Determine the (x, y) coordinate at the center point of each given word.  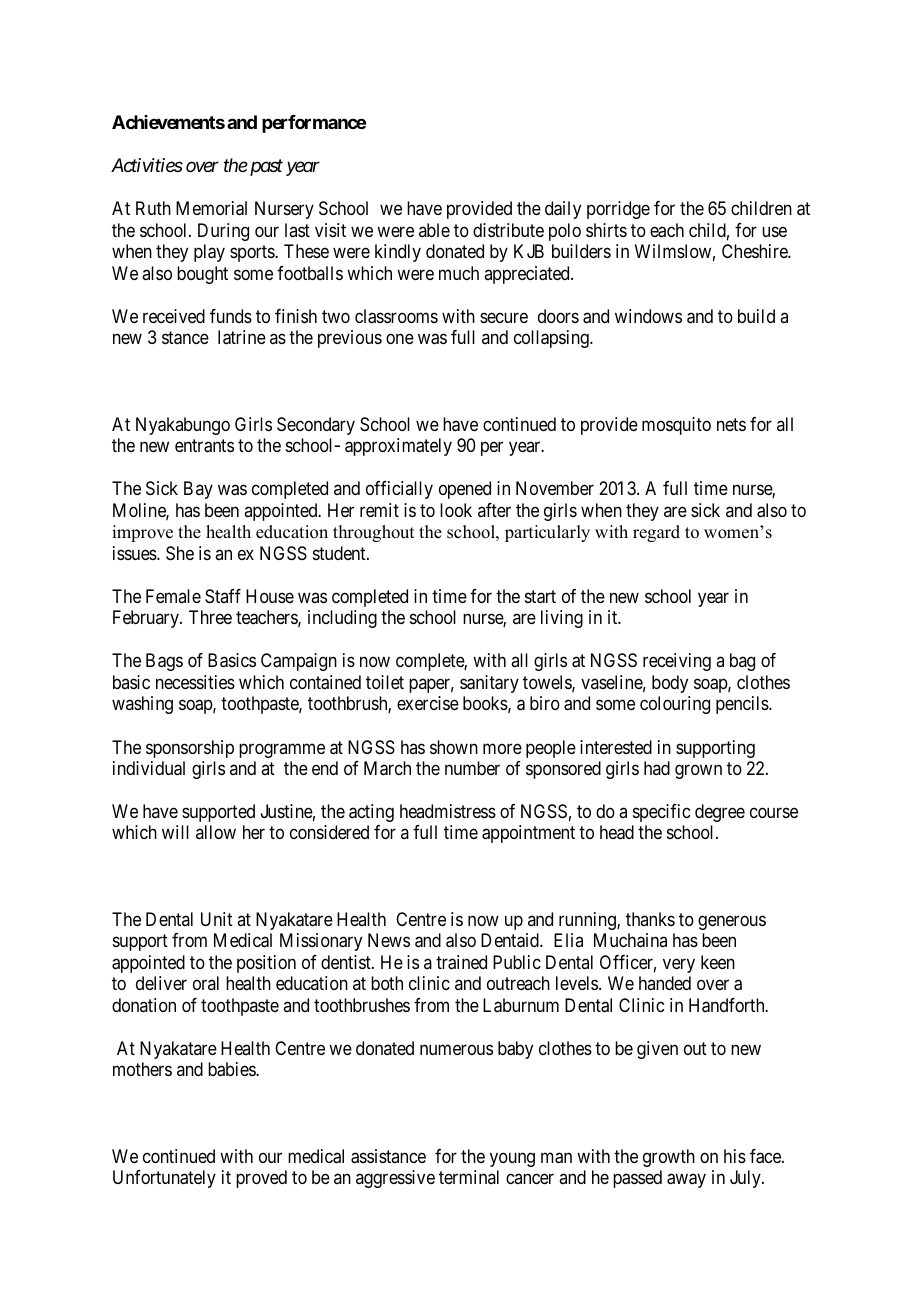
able (434, 230)
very (679, 965)
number (472, 768)
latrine (242, 337)
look (456, 510)
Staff (223, 596)
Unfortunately (164, 1179)
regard (656, 533)
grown (698, 771)
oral (206, 983)
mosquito (676, 426)
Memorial (211, 208)
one (400, 339)
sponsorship (190, 749)
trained (461, 962)
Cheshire (755, 251)
